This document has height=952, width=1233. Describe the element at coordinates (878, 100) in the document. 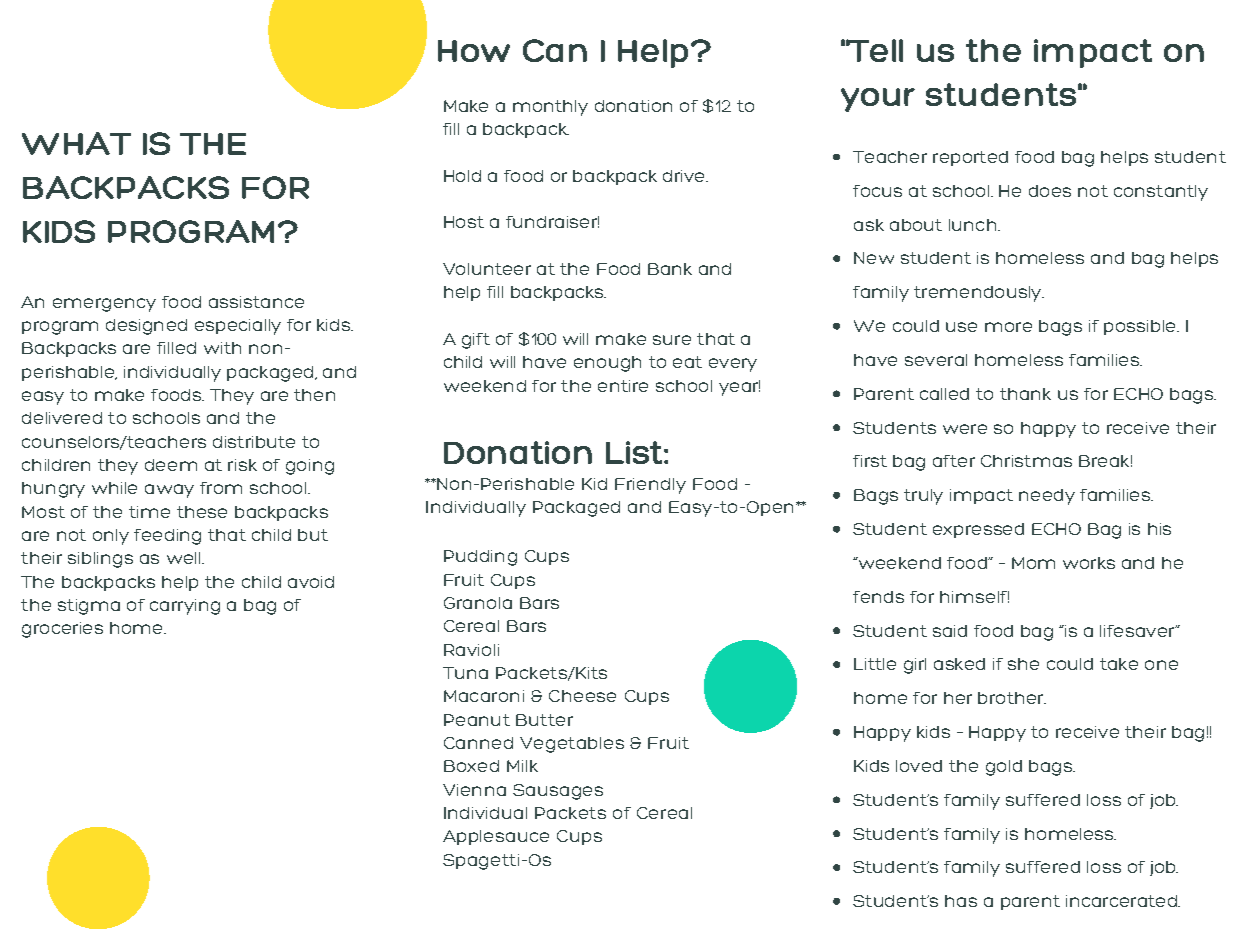

I see `your` at that location.
